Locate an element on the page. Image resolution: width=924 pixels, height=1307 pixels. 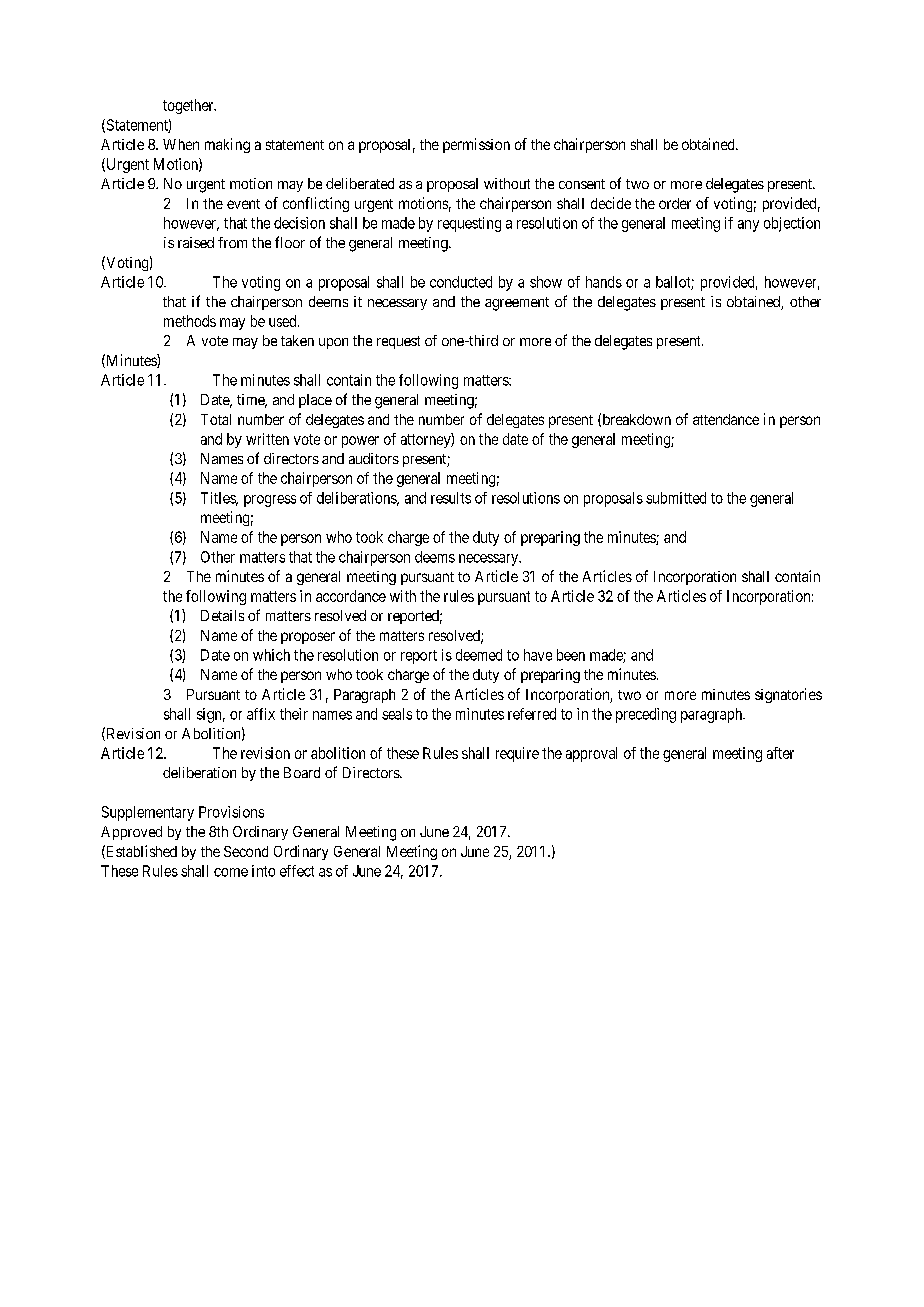
results is located at coordinates (451, 498).
